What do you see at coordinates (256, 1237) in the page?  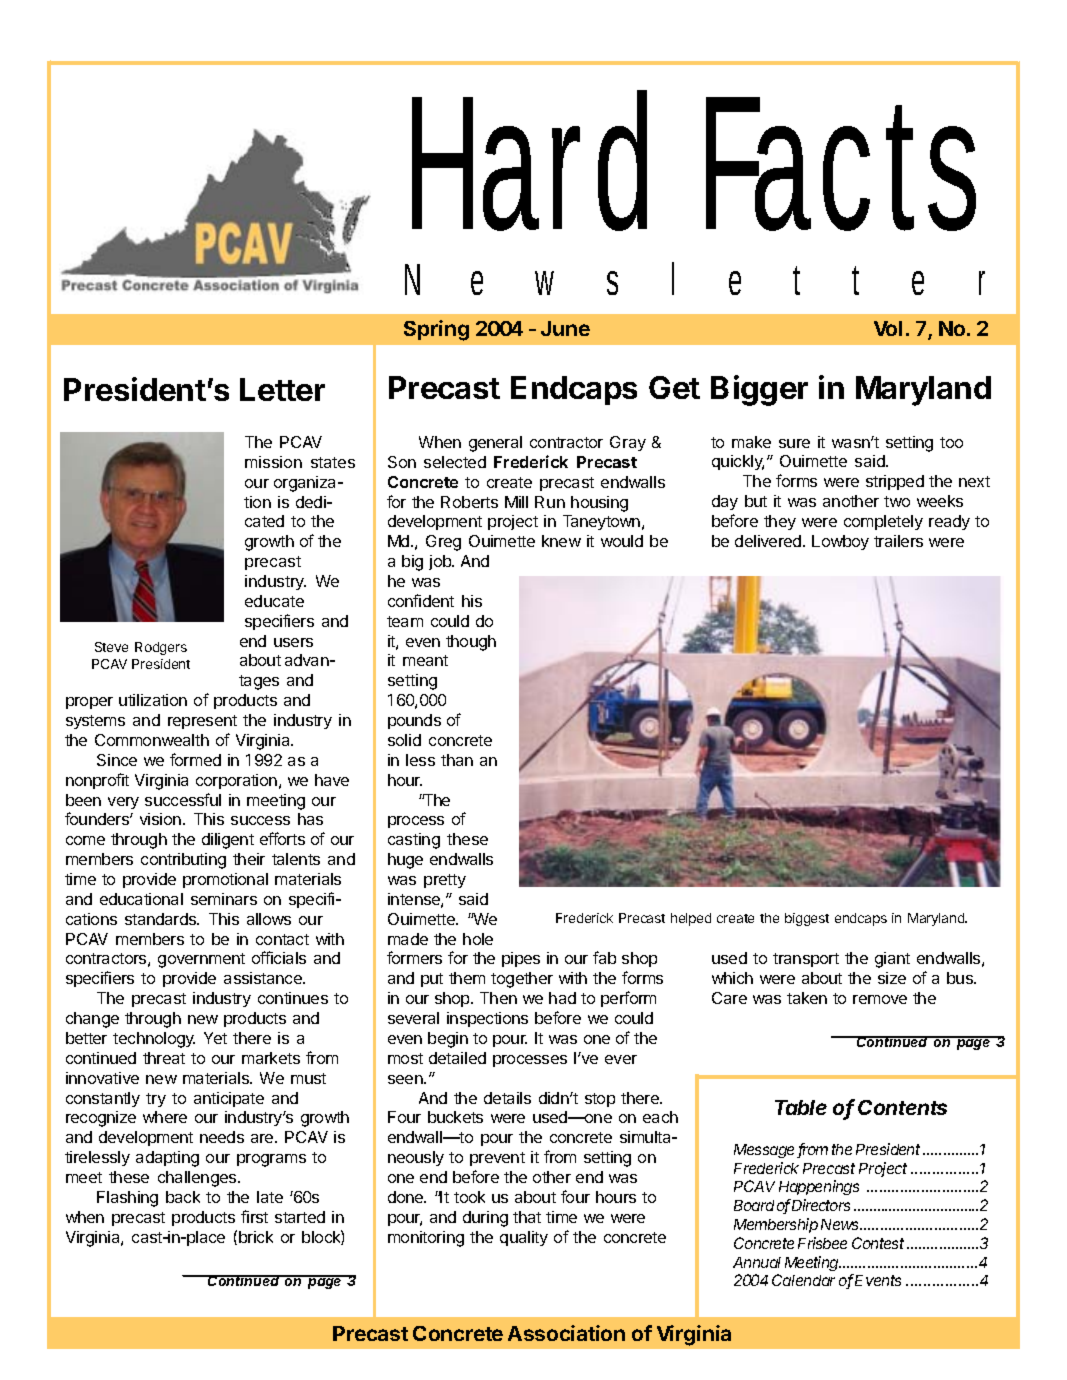 I see `brick` at bounding box center [256, 1237].
